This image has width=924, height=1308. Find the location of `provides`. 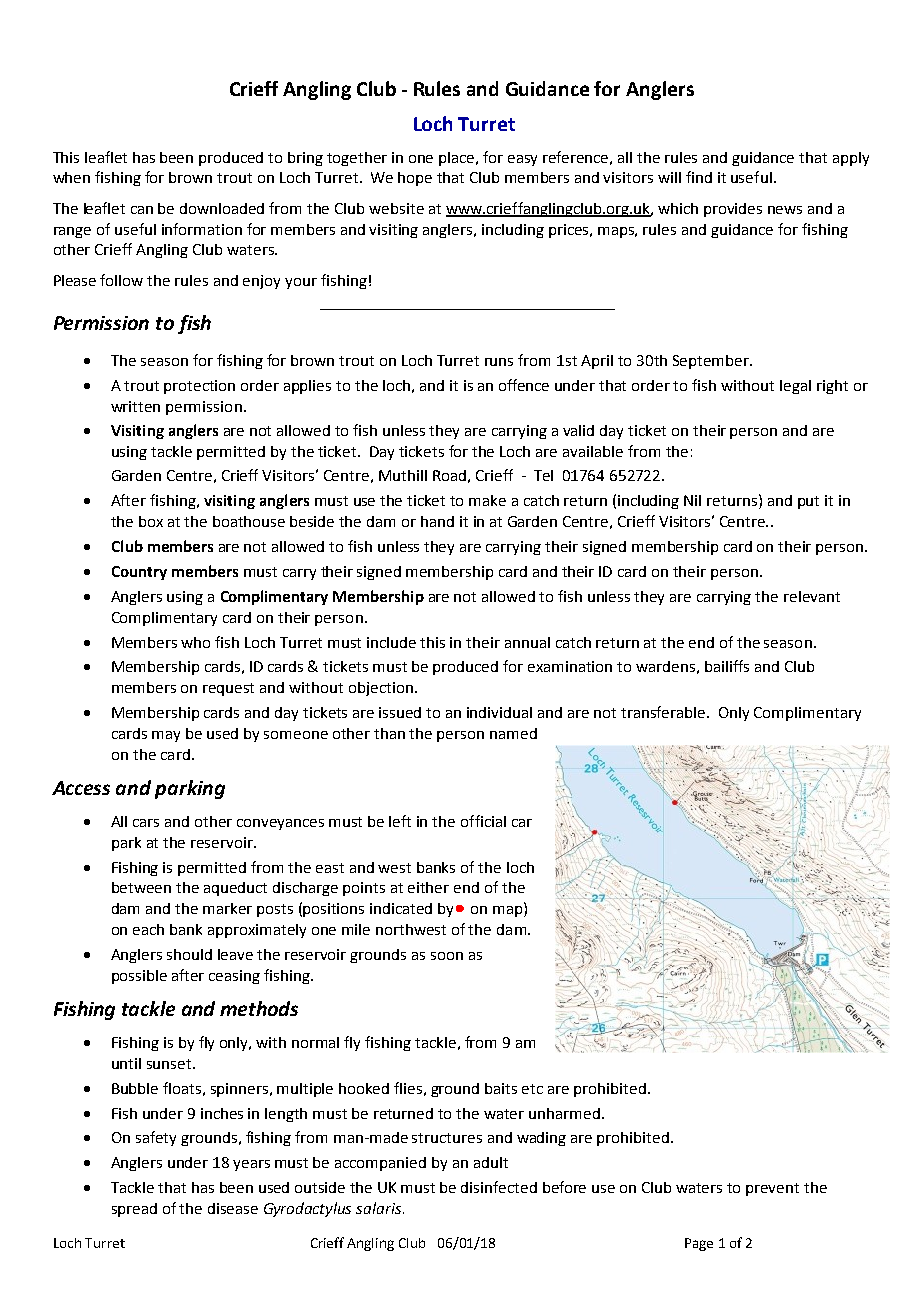

provides is located at coordinates (733, 210).
